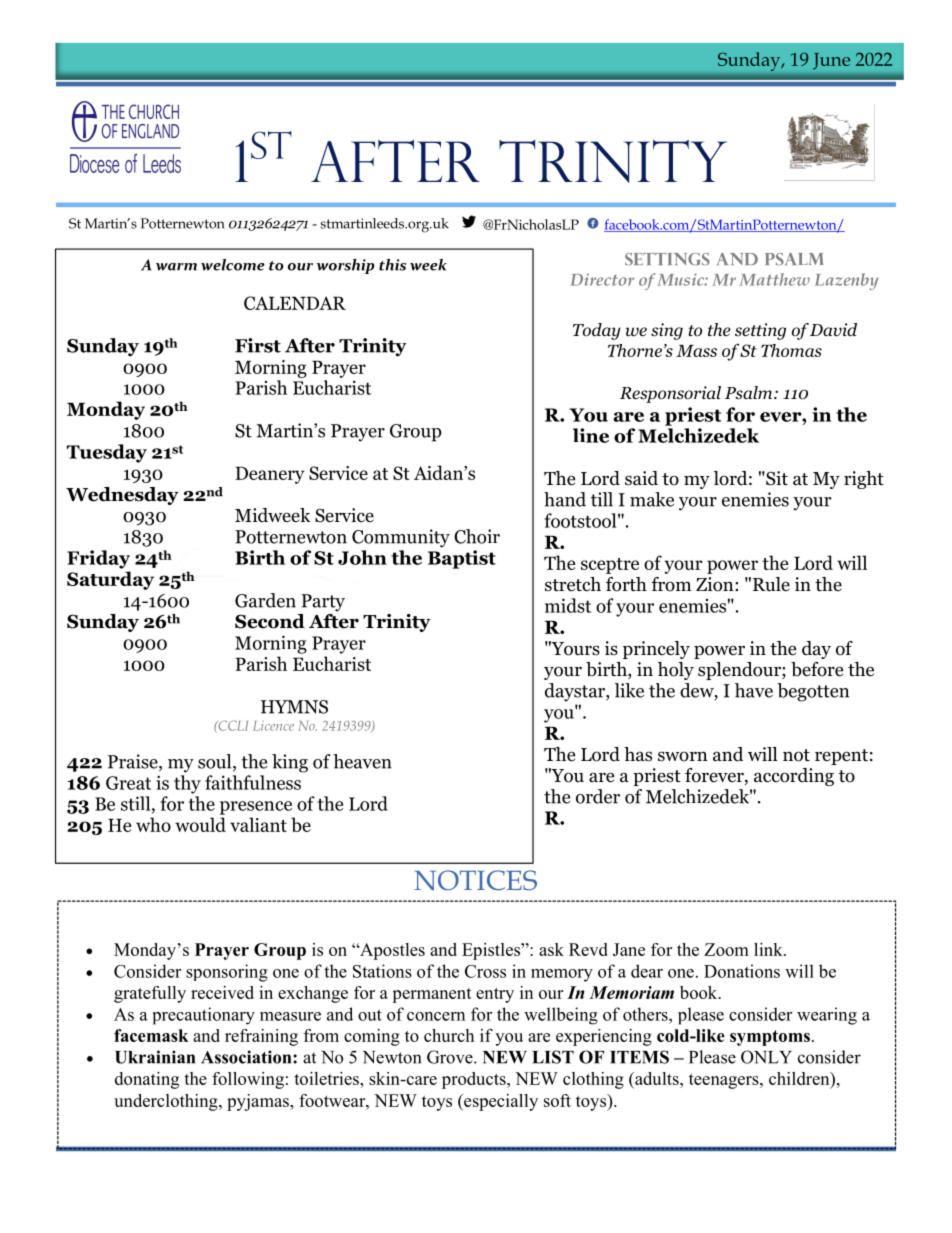  Describe the element at coordinates (766, 1057) in the screenshot. I see `ONLY` at that location.
